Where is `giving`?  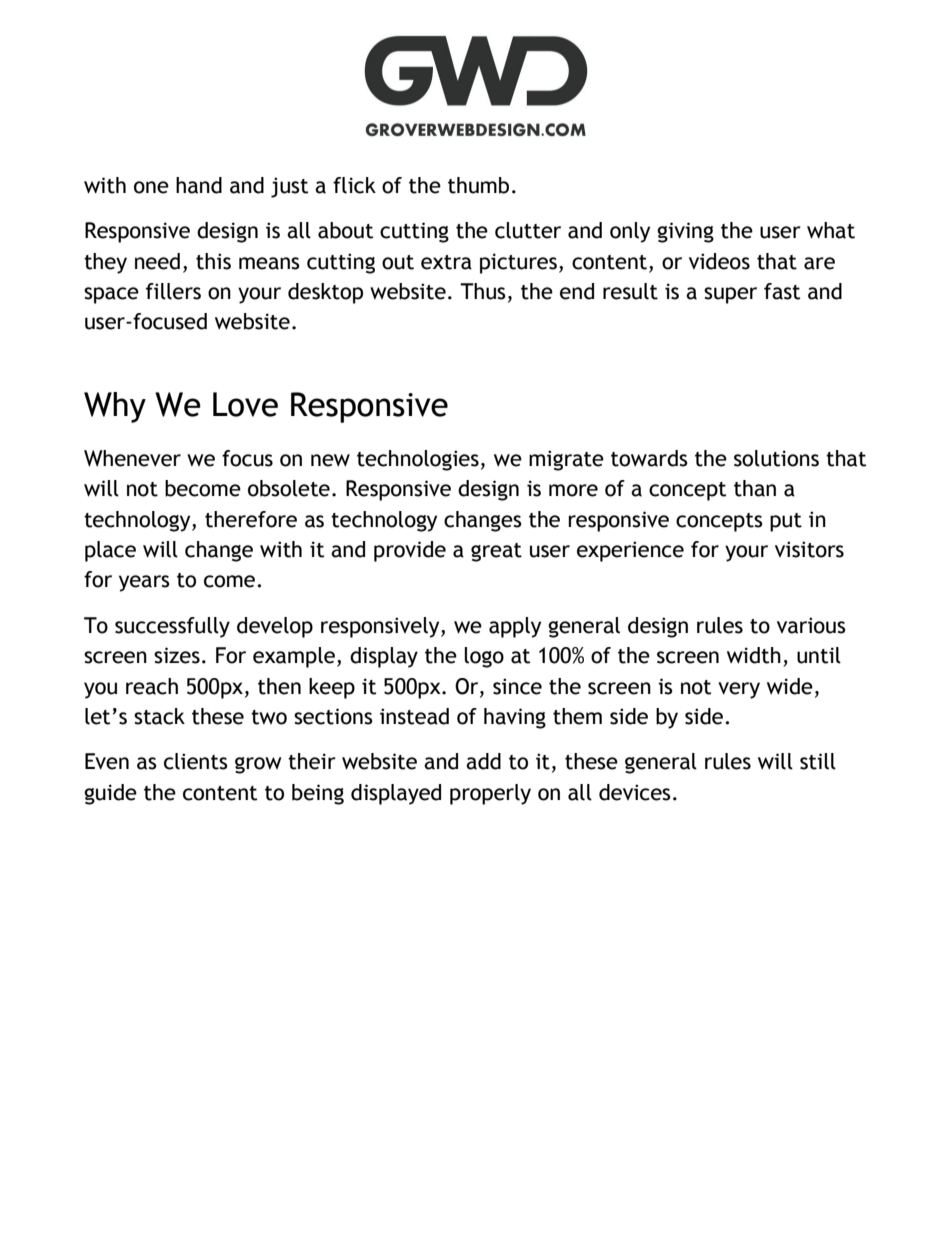 giving is located at coordinates (685, 232).
